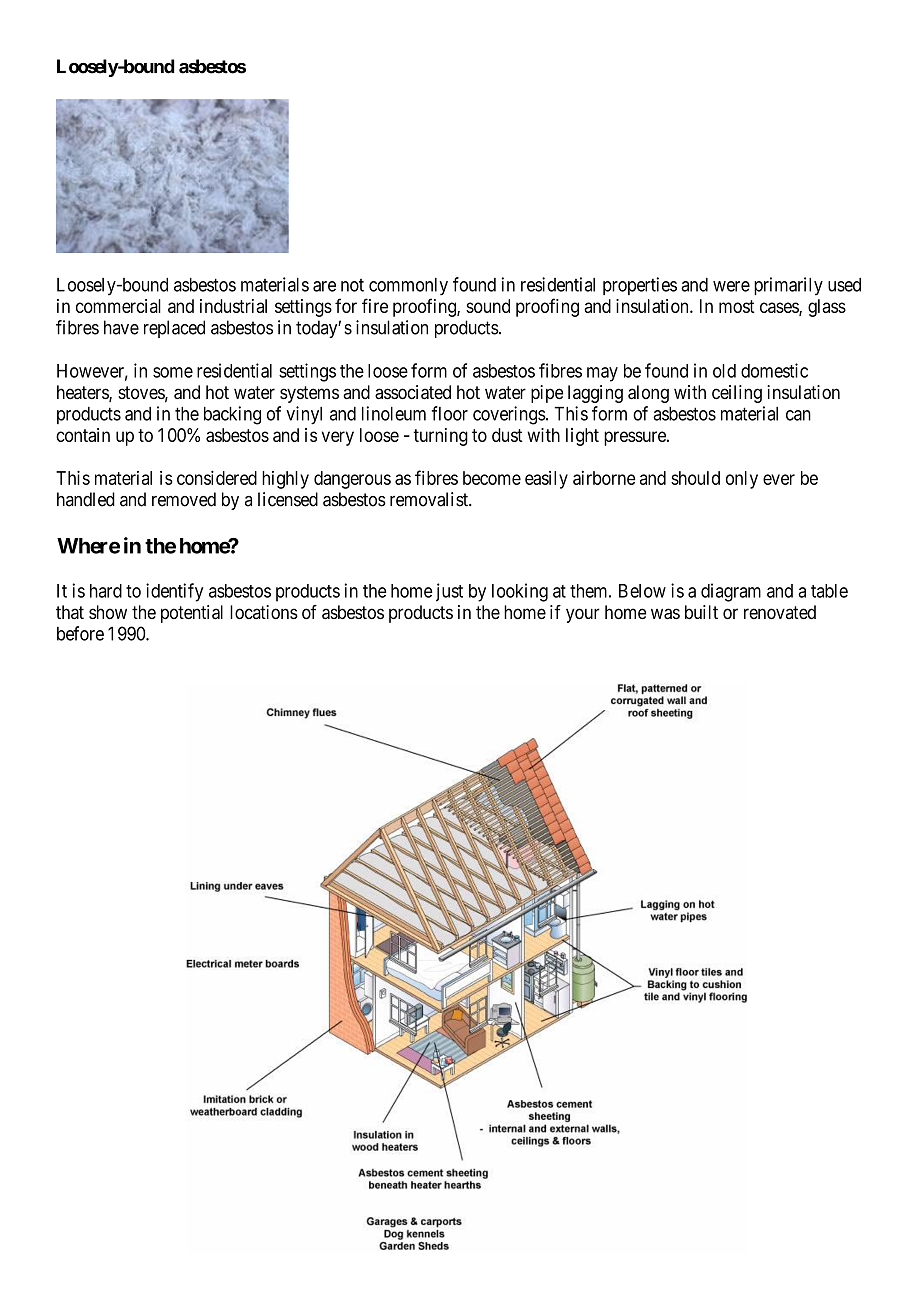 Image resolution: width=924 pixels, height=1308 pixels. Describe the element at coordinates (583, 615) in the document. I see `your` at that location.
